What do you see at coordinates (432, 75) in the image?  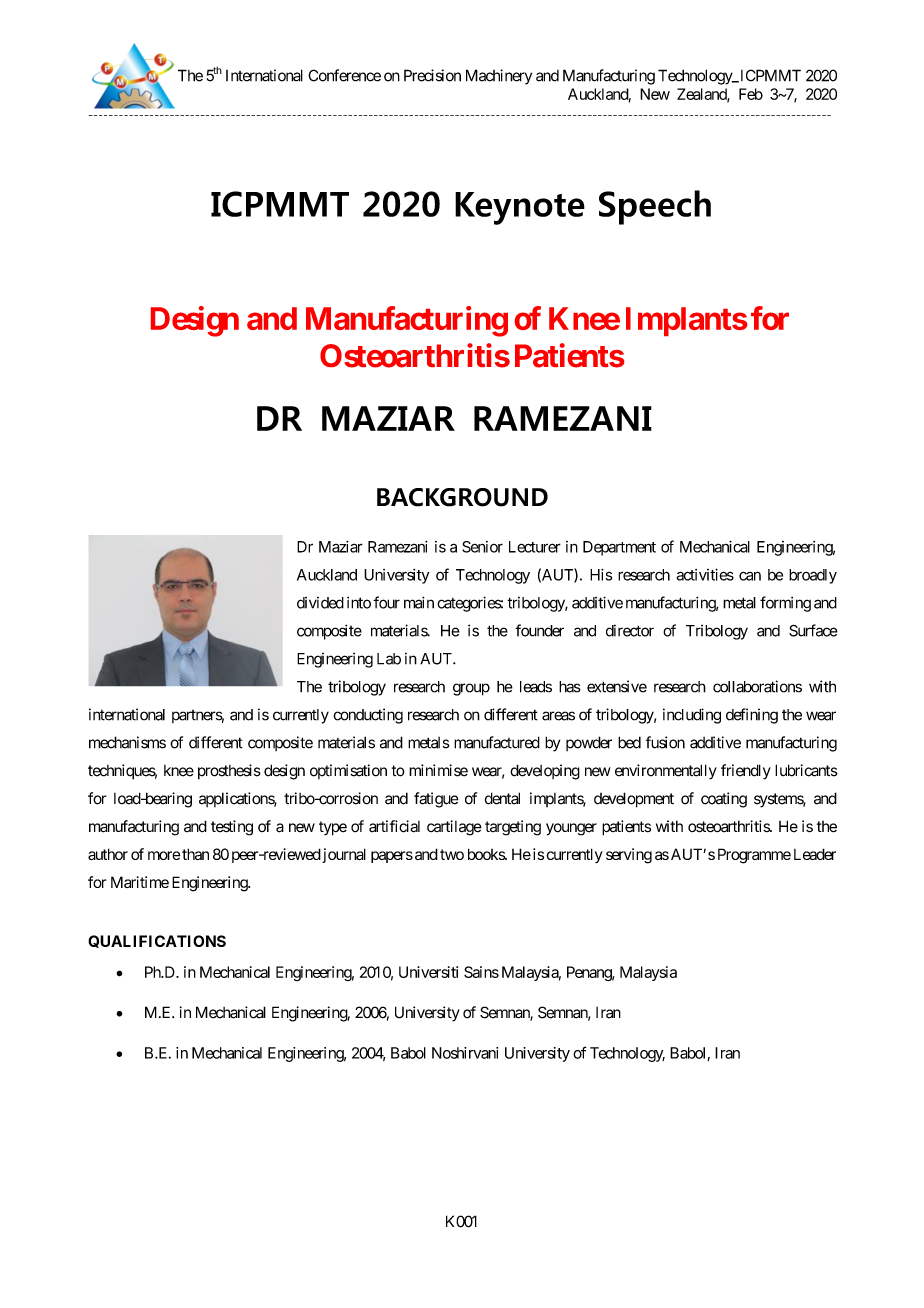 I see `Precision` at bounding box center [432, 75].
